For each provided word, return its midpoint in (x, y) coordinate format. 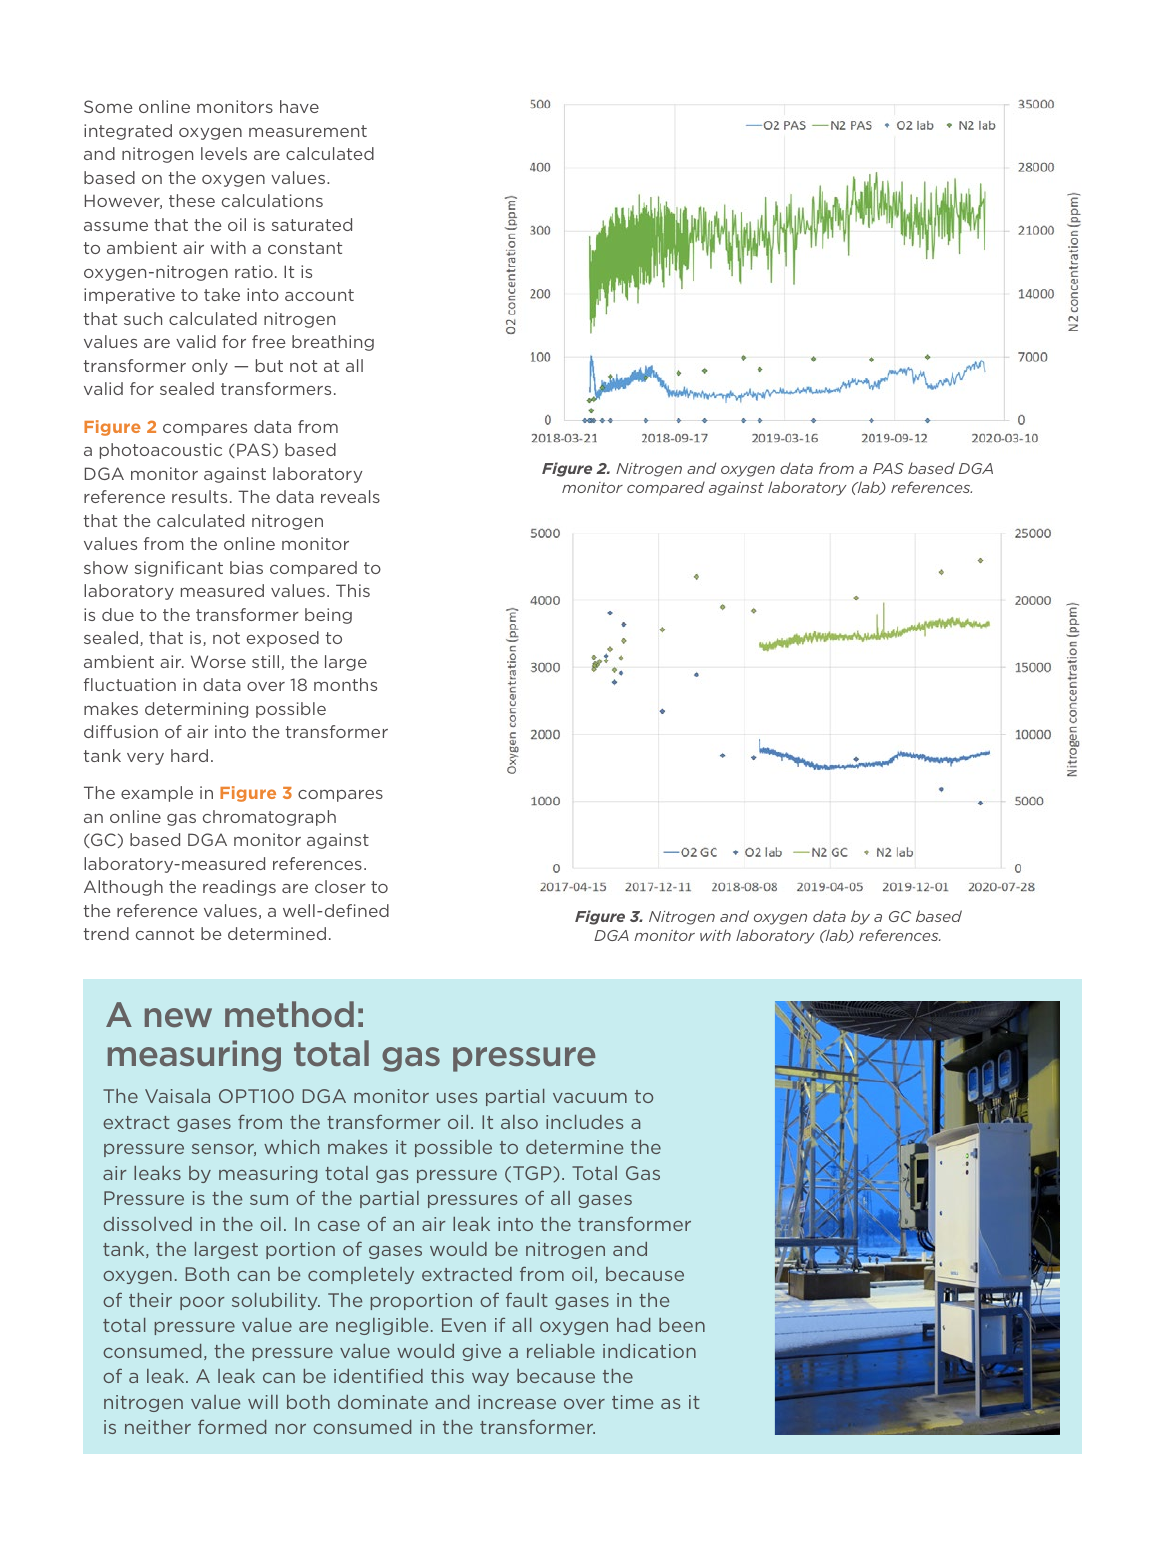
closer (340, 886)
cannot (165, 934)
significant (179, 569)
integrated (128, 132)
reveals (350, 496)
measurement (308, 131)
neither (158, 1427)
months (345, 684)
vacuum (590, 1098)
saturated (312, 224)
